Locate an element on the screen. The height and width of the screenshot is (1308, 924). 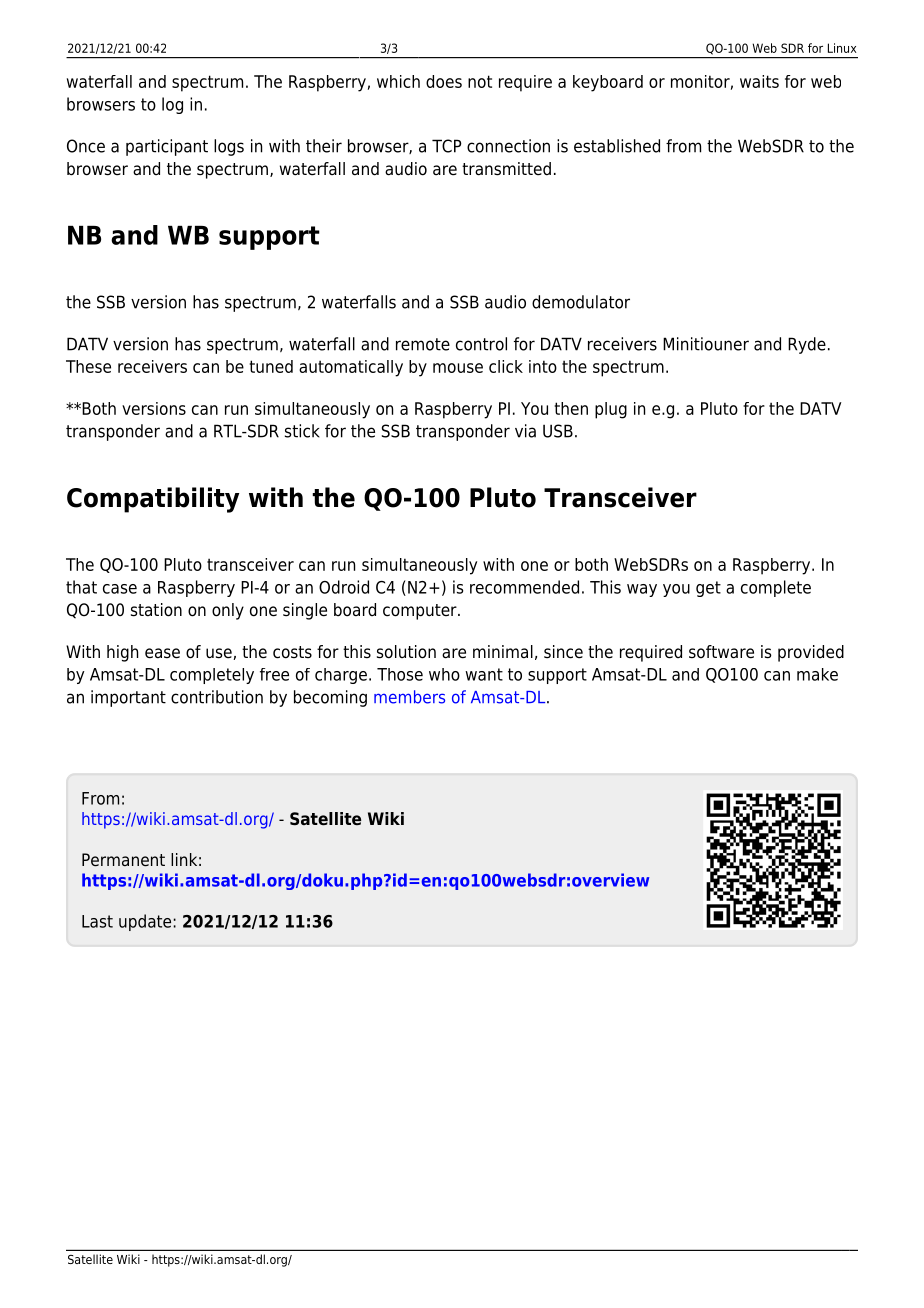
These is located at coordinates (88, 366).
